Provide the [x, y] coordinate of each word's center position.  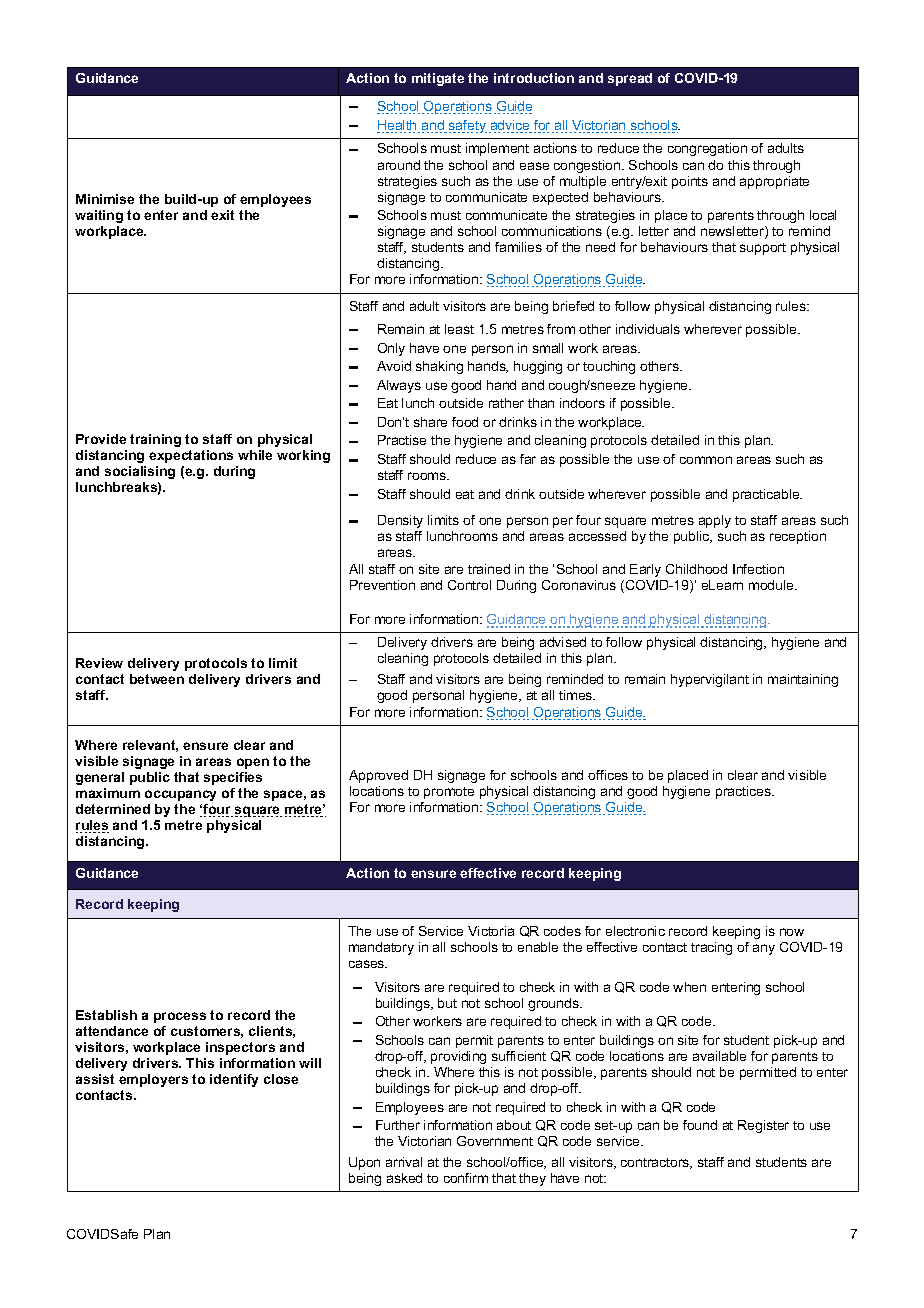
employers [153, 1080]
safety [468, 126]
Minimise [105, 199]
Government [495, 1141]
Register [763, 1126]
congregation [707, 149]
